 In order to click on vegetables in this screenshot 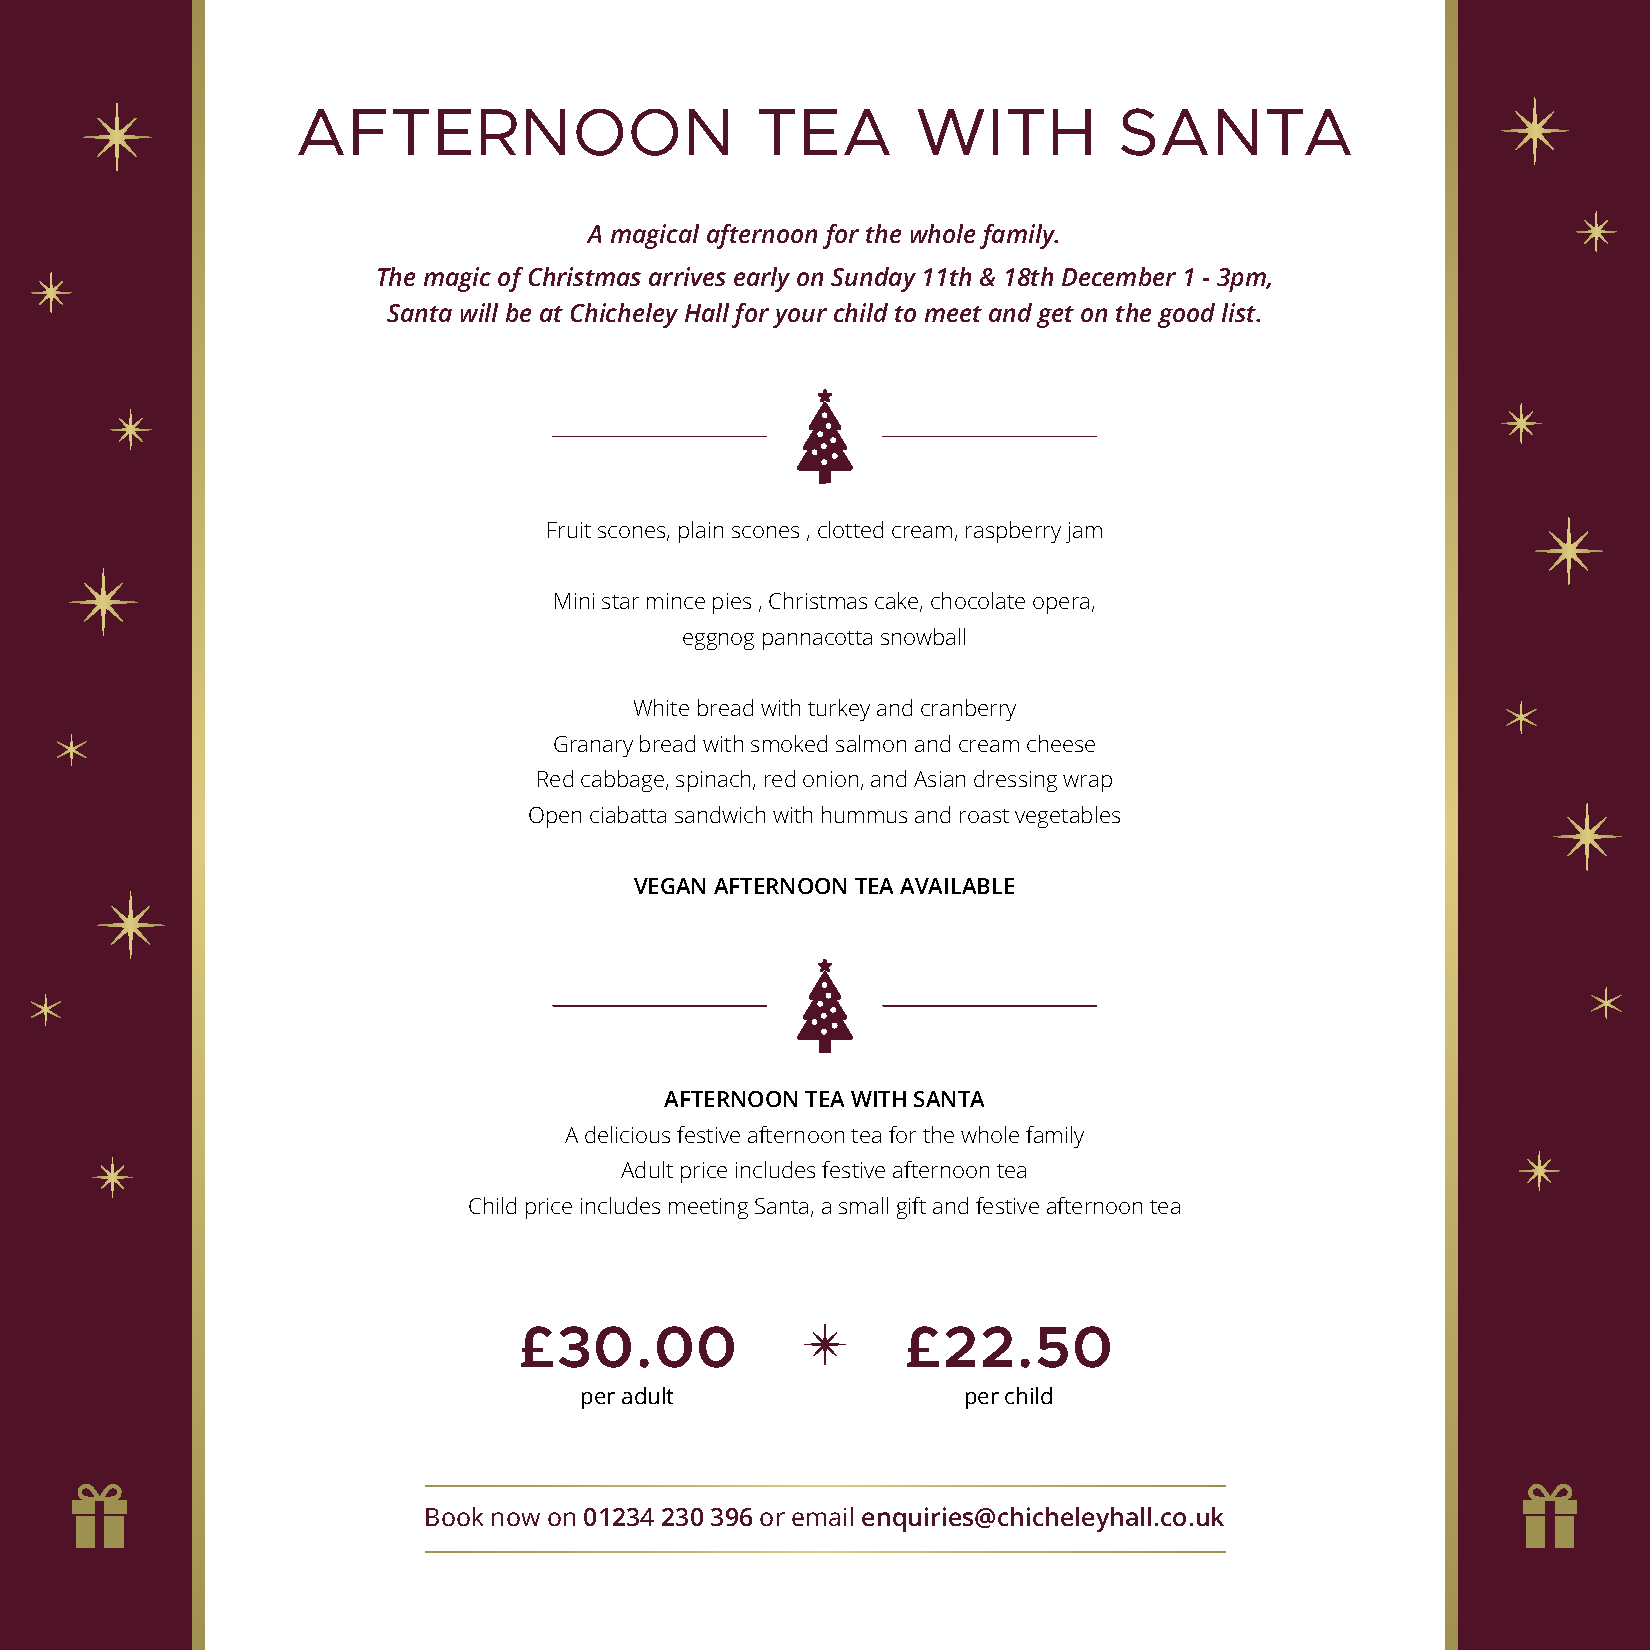, I will do `click(1067, 817)`.
